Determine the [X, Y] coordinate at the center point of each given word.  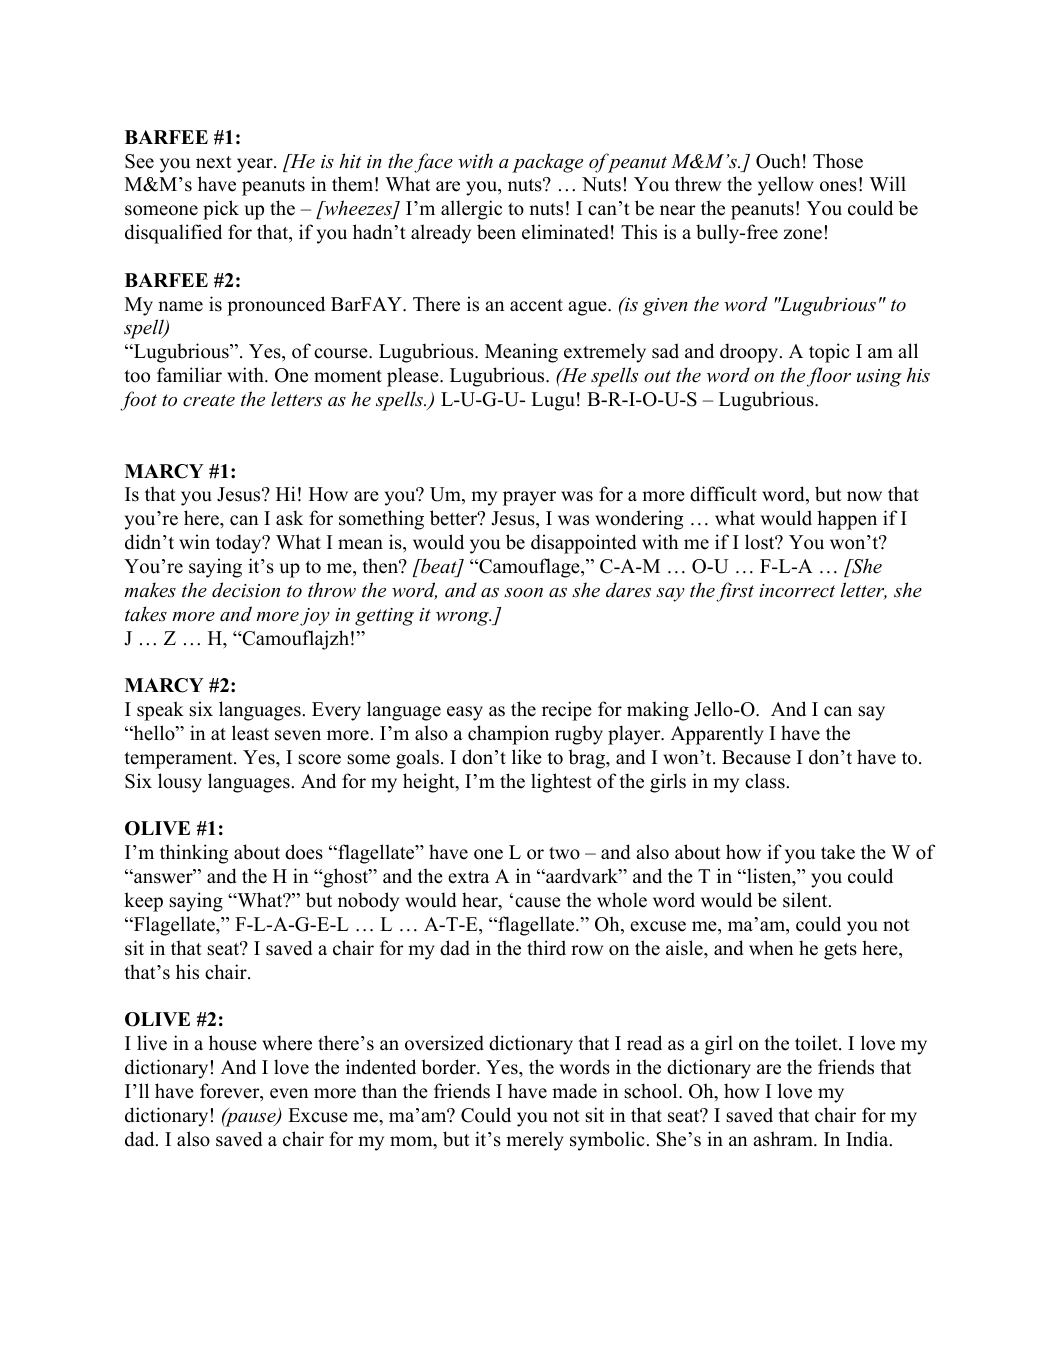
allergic [471, 210]
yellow [786, 186]
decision [246, 590]
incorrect [797, 591]
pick [221, 210]
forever [231, 1092]
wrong [463, 619]
